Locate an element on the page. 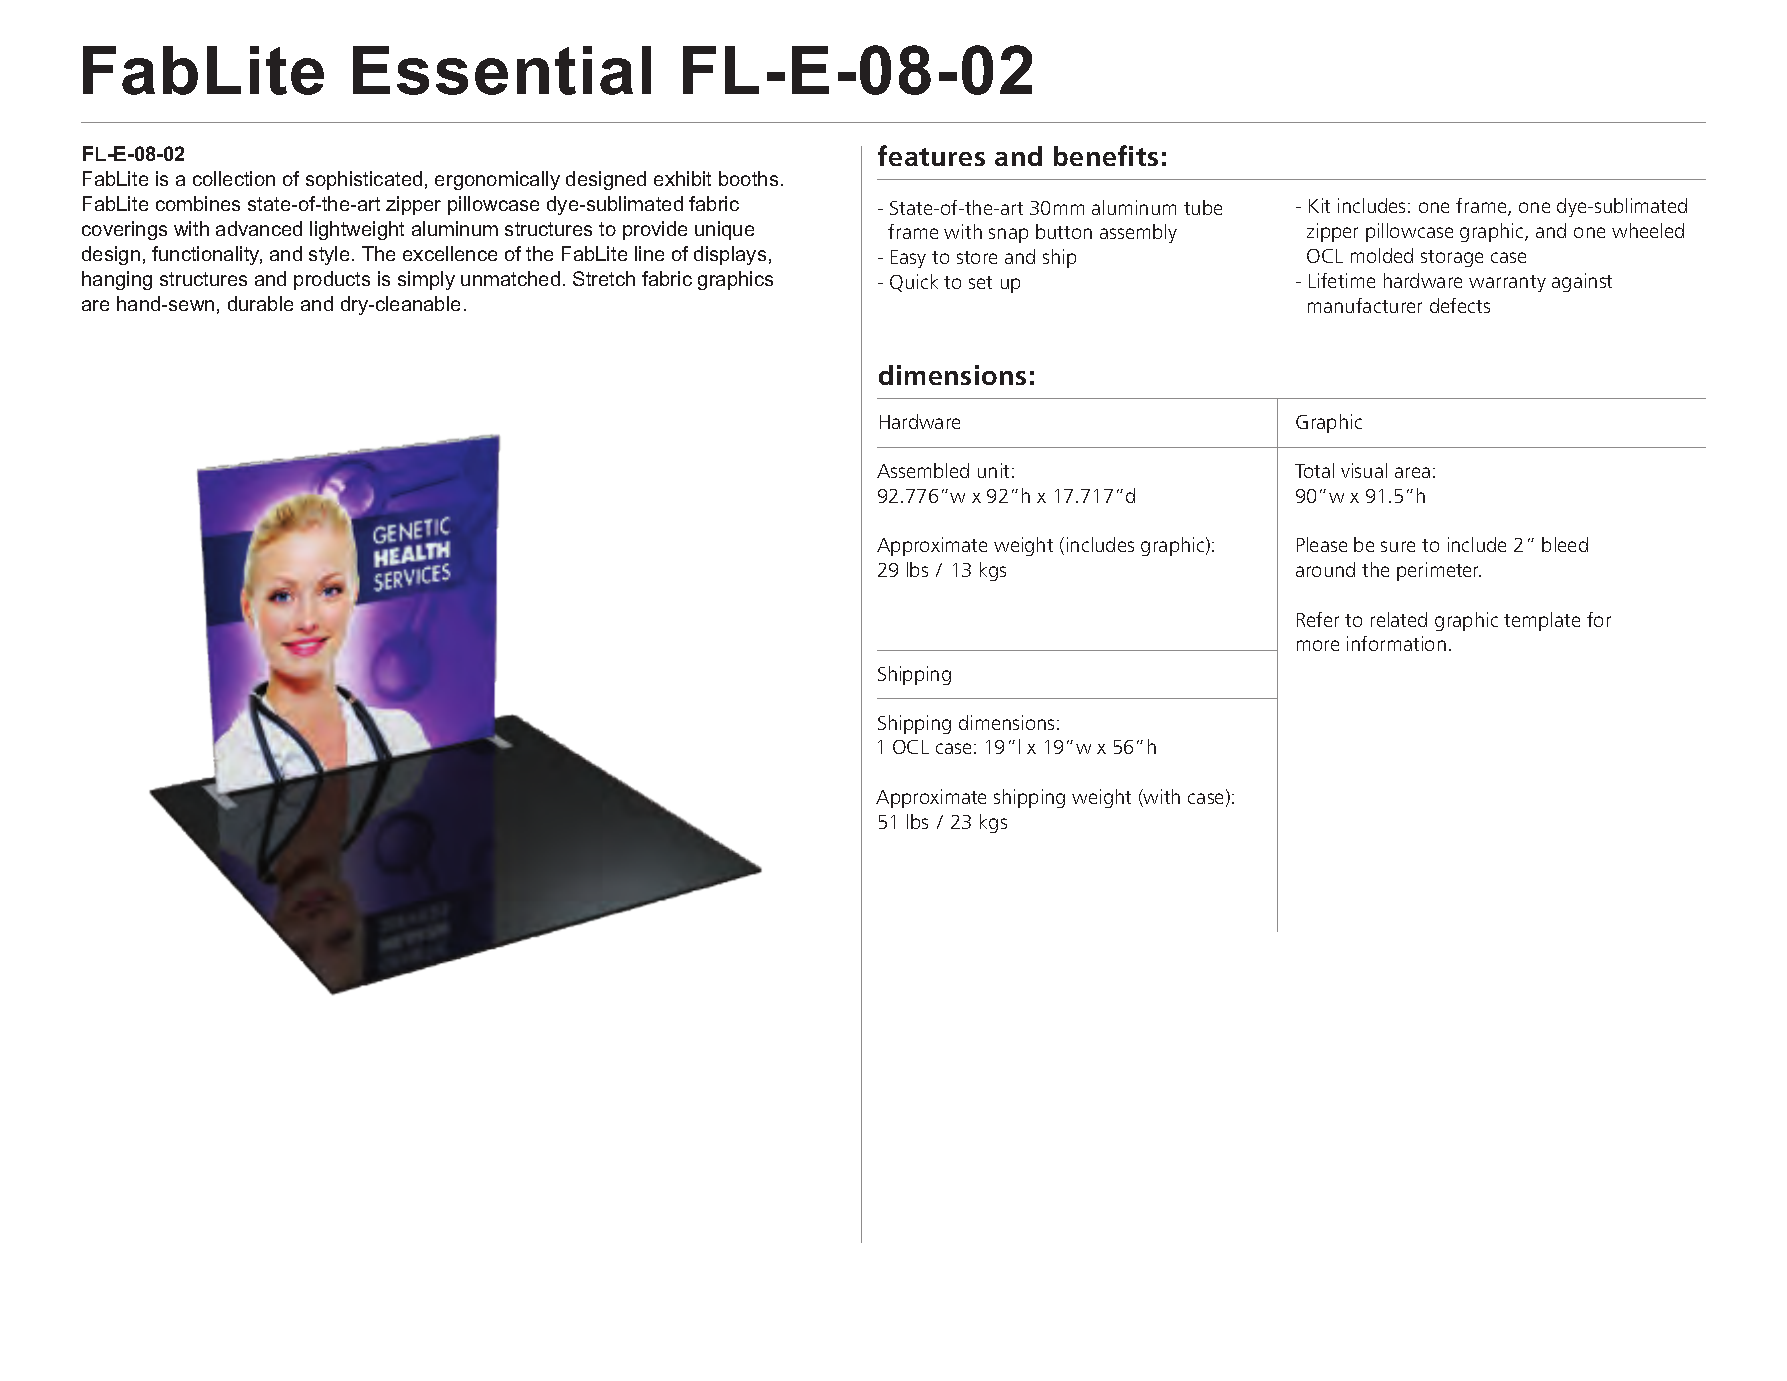 Image resolution: width=1787 pixels, height=1381 pixels. Refer is located at coordinates (1318, 619).
